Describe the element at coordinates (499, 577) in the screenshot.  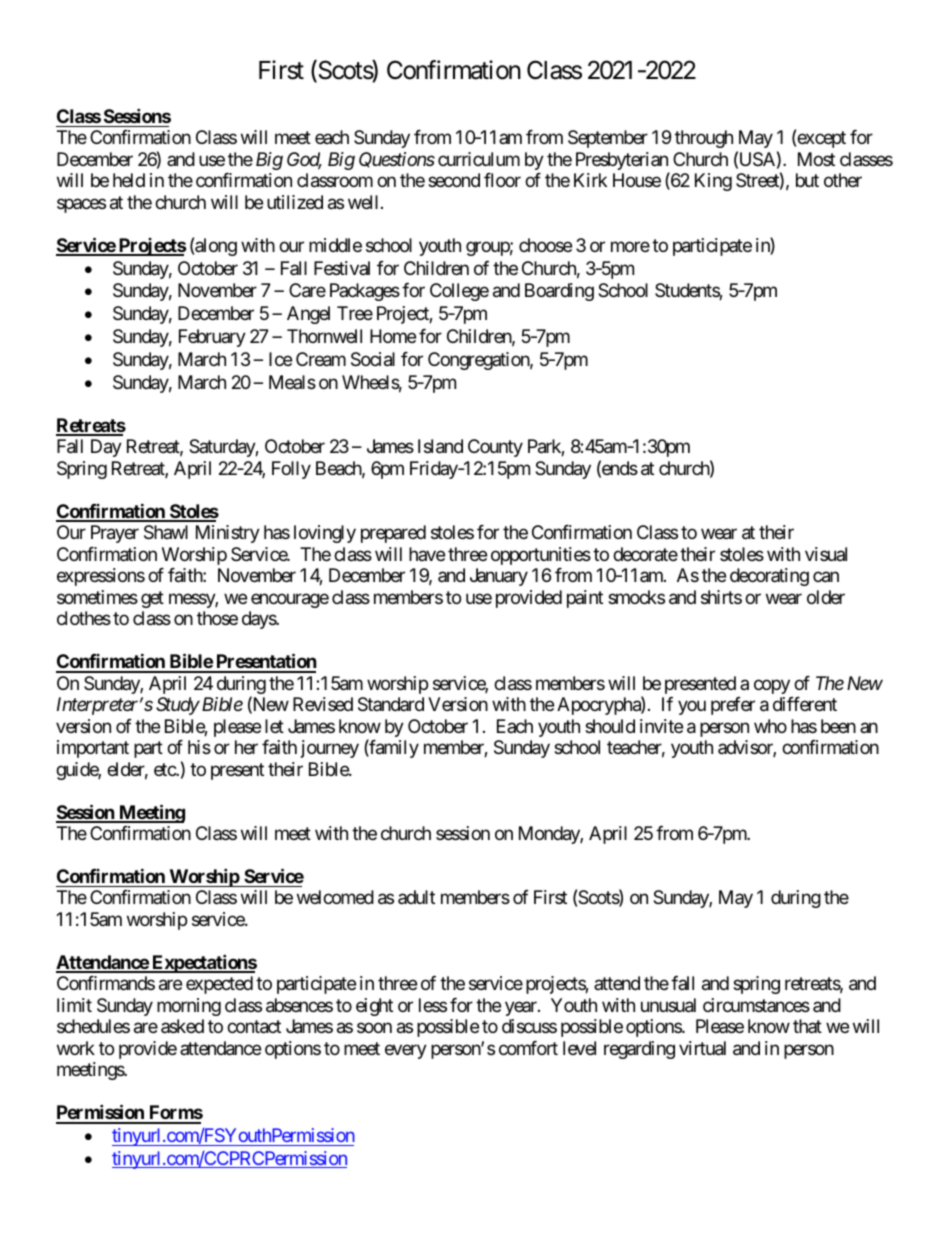
I see `January` at that location.
